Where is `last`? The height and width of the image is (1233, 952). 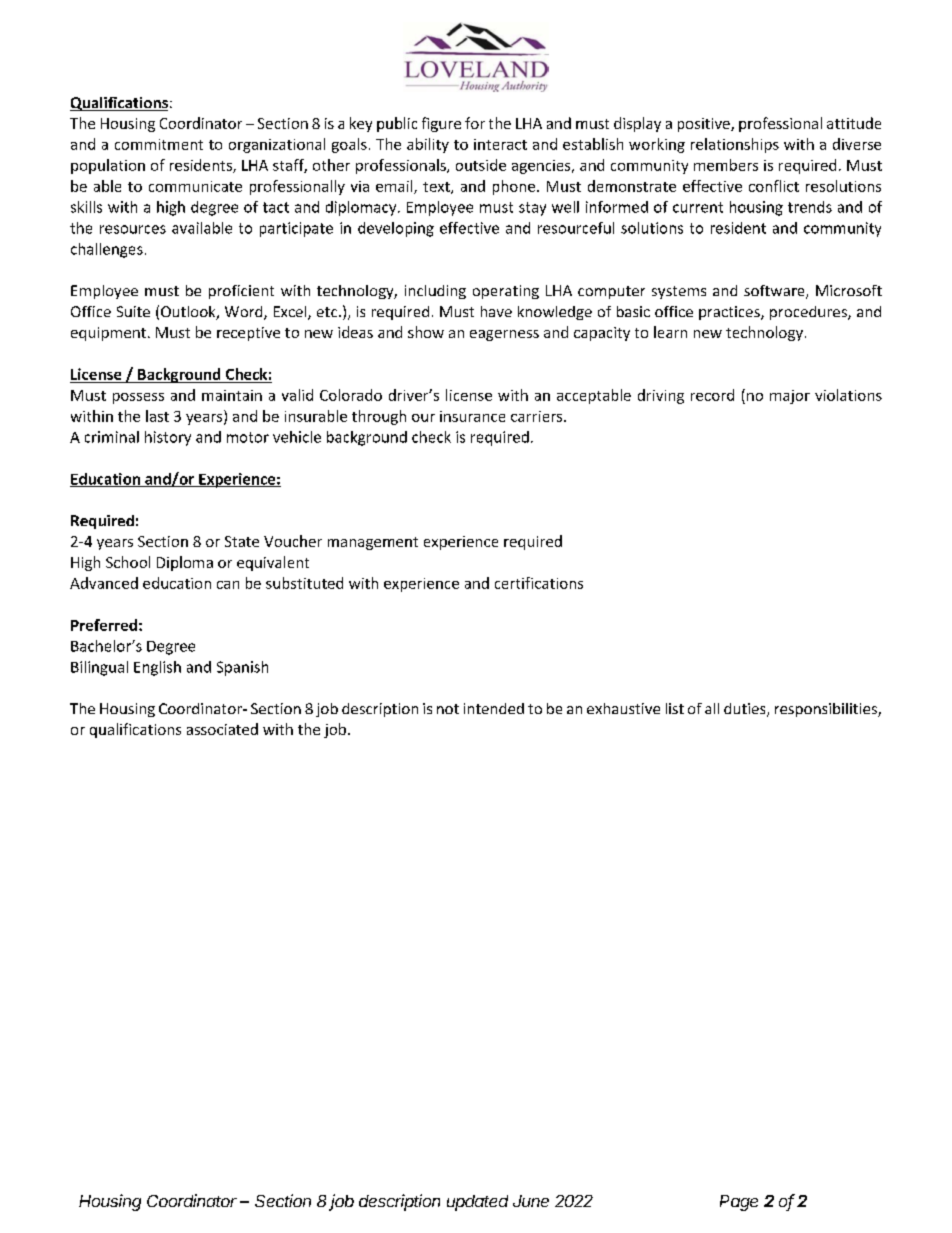
last is located at coordinates (157, 416).
